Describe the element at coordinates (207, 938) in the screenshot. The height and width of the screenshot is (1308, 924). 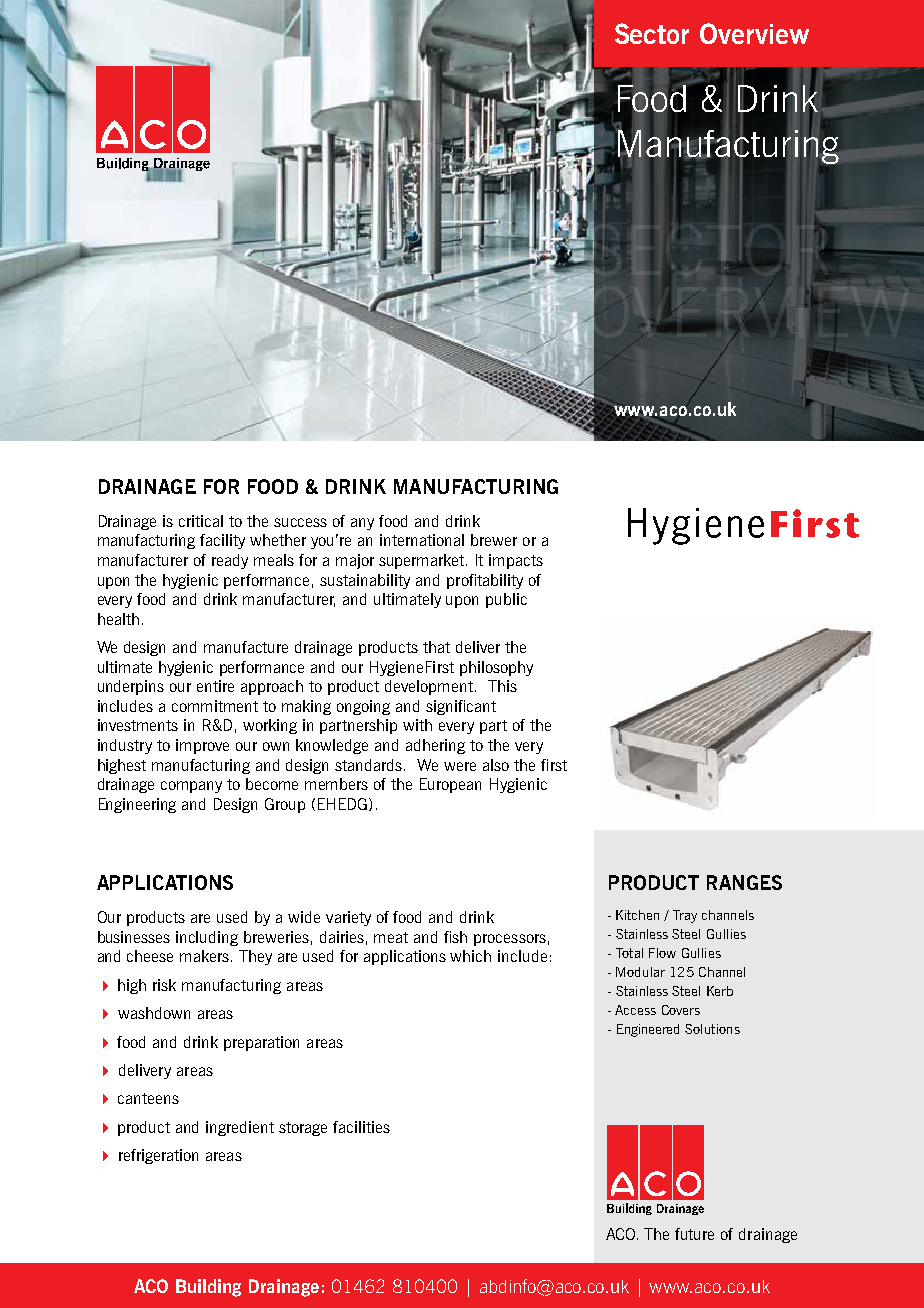
I see `including` at that location.
